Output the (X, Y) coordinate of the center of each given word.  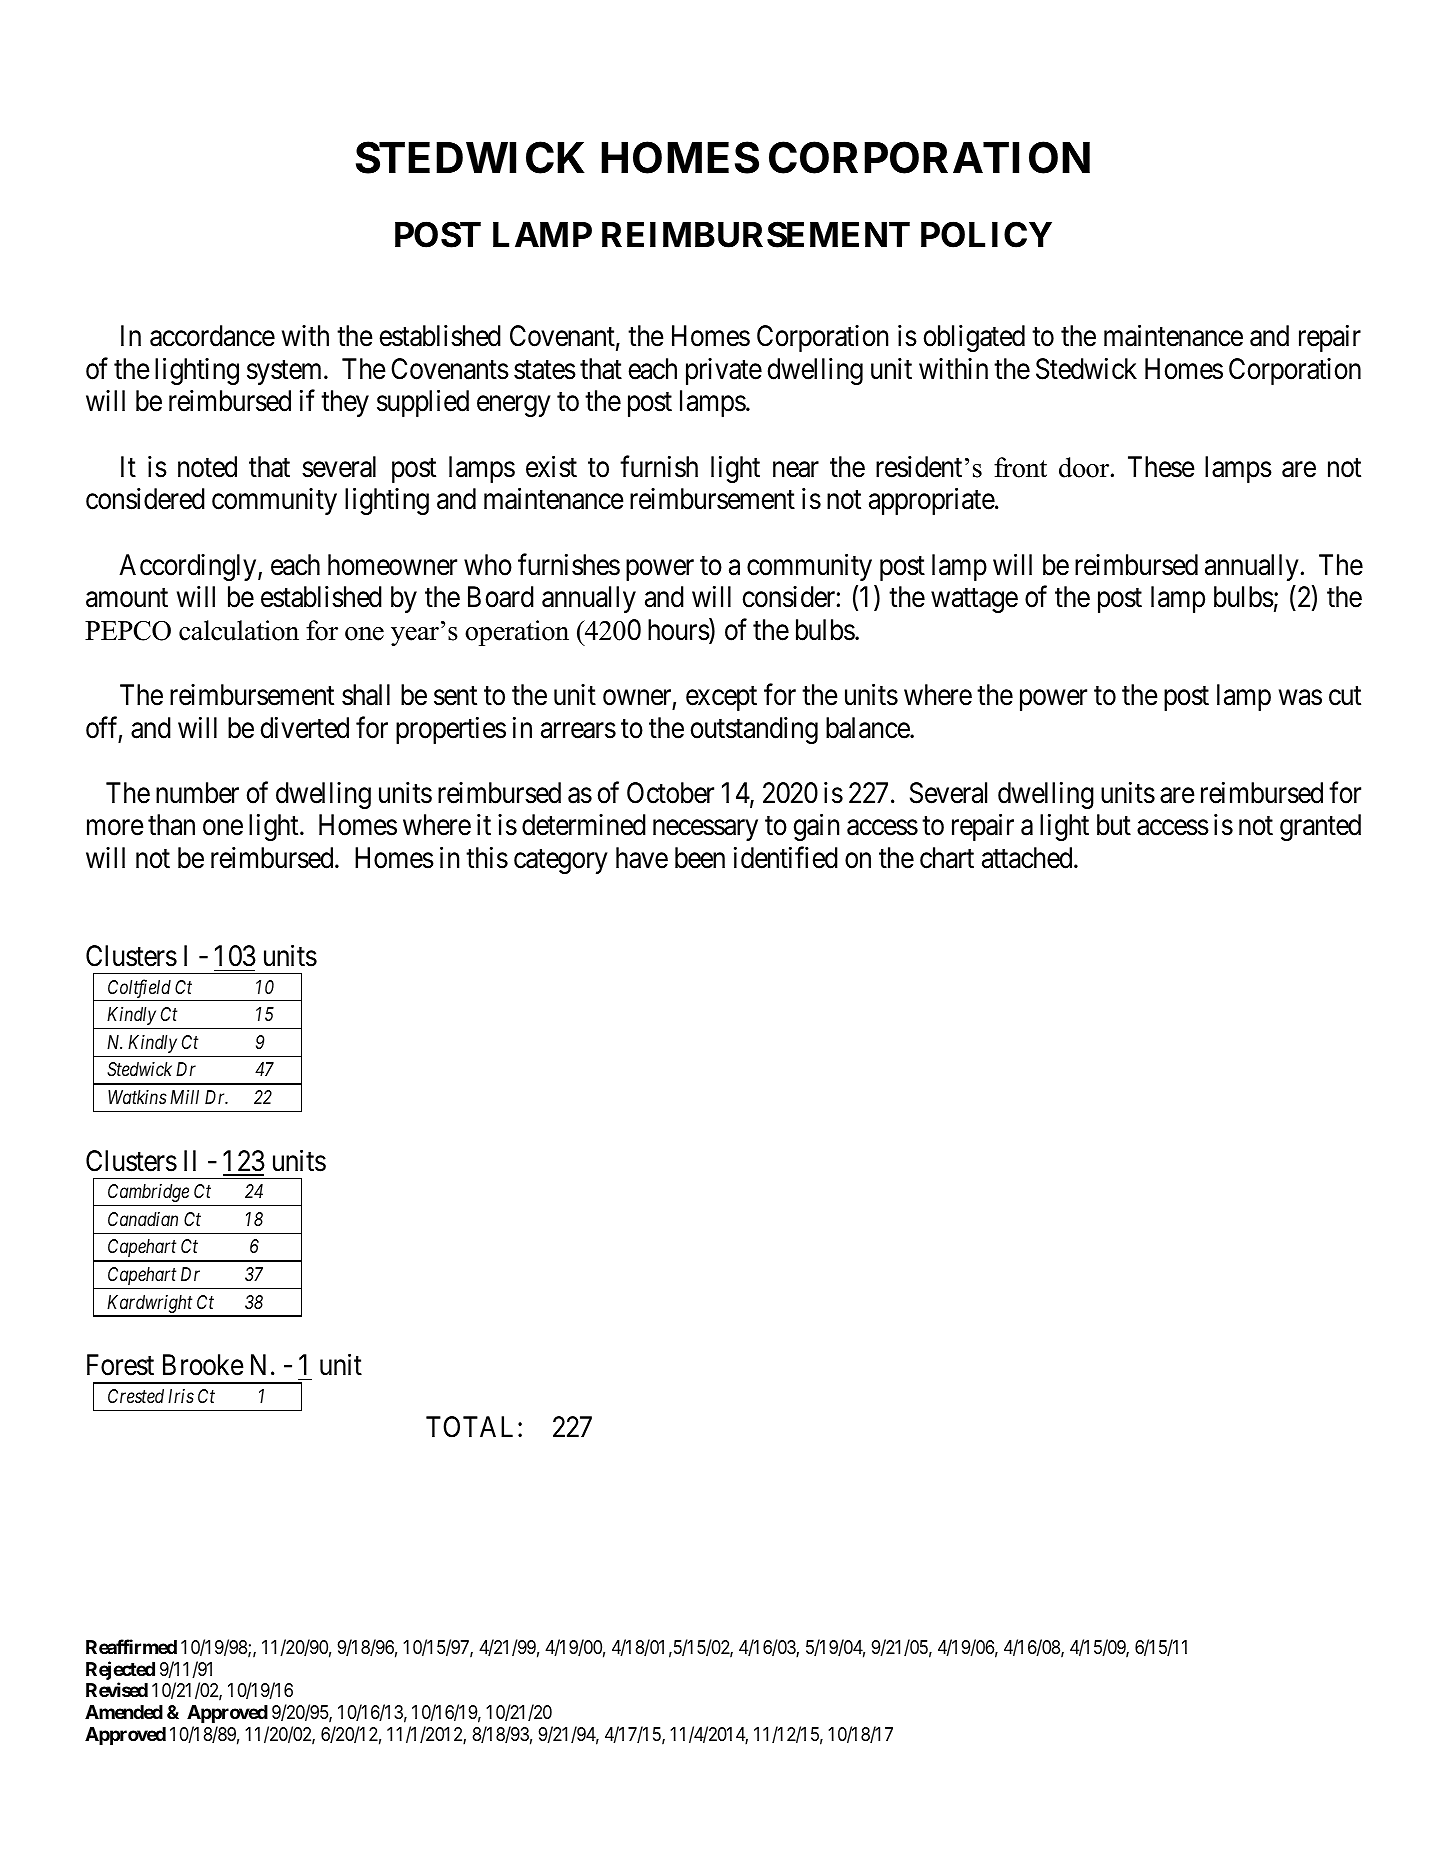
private (724, 371)
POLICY (986, 234)
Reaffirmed (131, 1646)
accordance (212, 336)
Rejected (120, 1670)
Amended (124, 1712)
